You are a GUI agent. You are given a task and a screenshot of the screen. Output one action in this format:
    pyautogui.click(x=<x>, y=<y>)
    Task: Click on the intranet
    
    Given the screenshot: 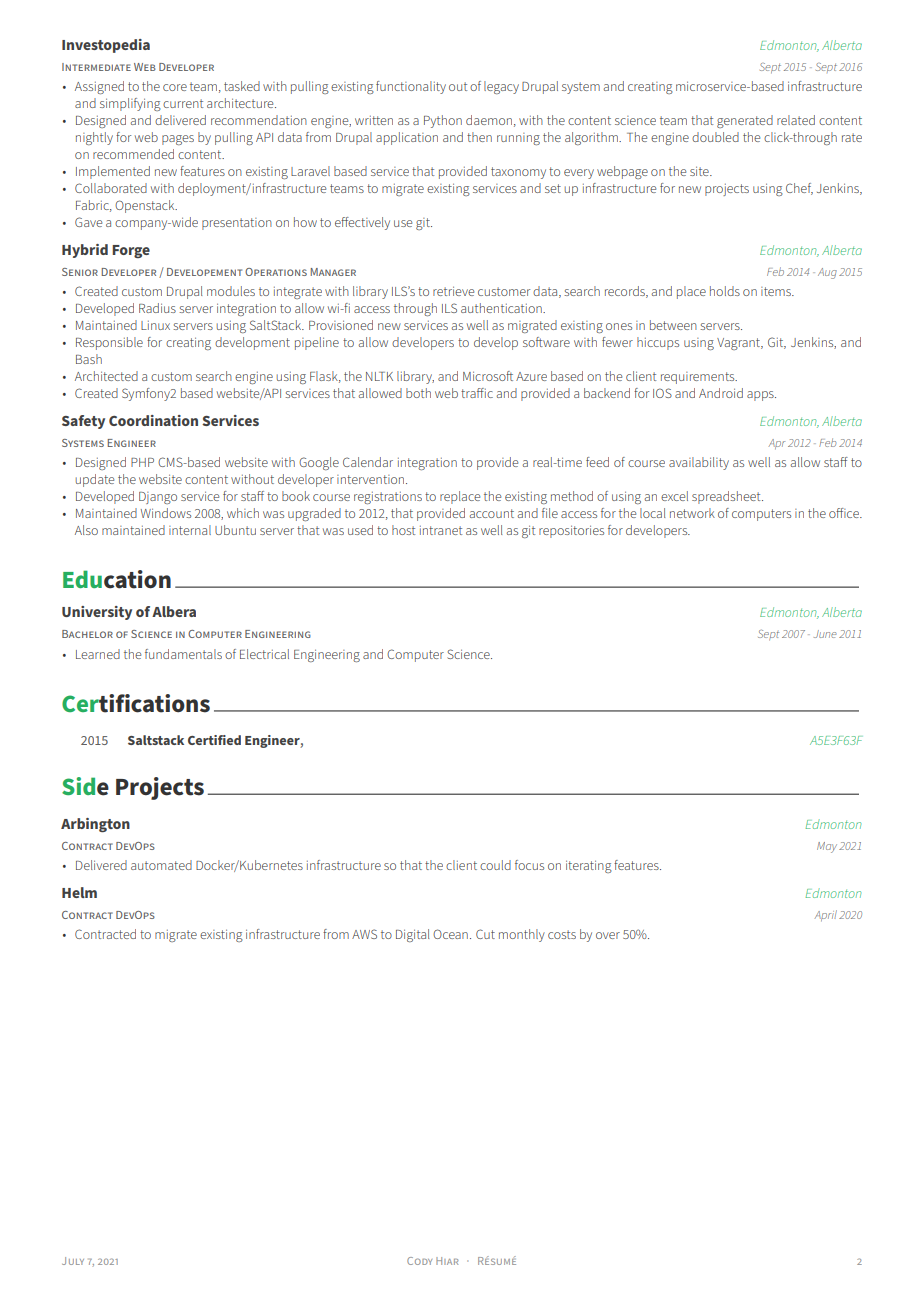 What is the action you would take?
    pyautogui.click(x=441, y=530)
